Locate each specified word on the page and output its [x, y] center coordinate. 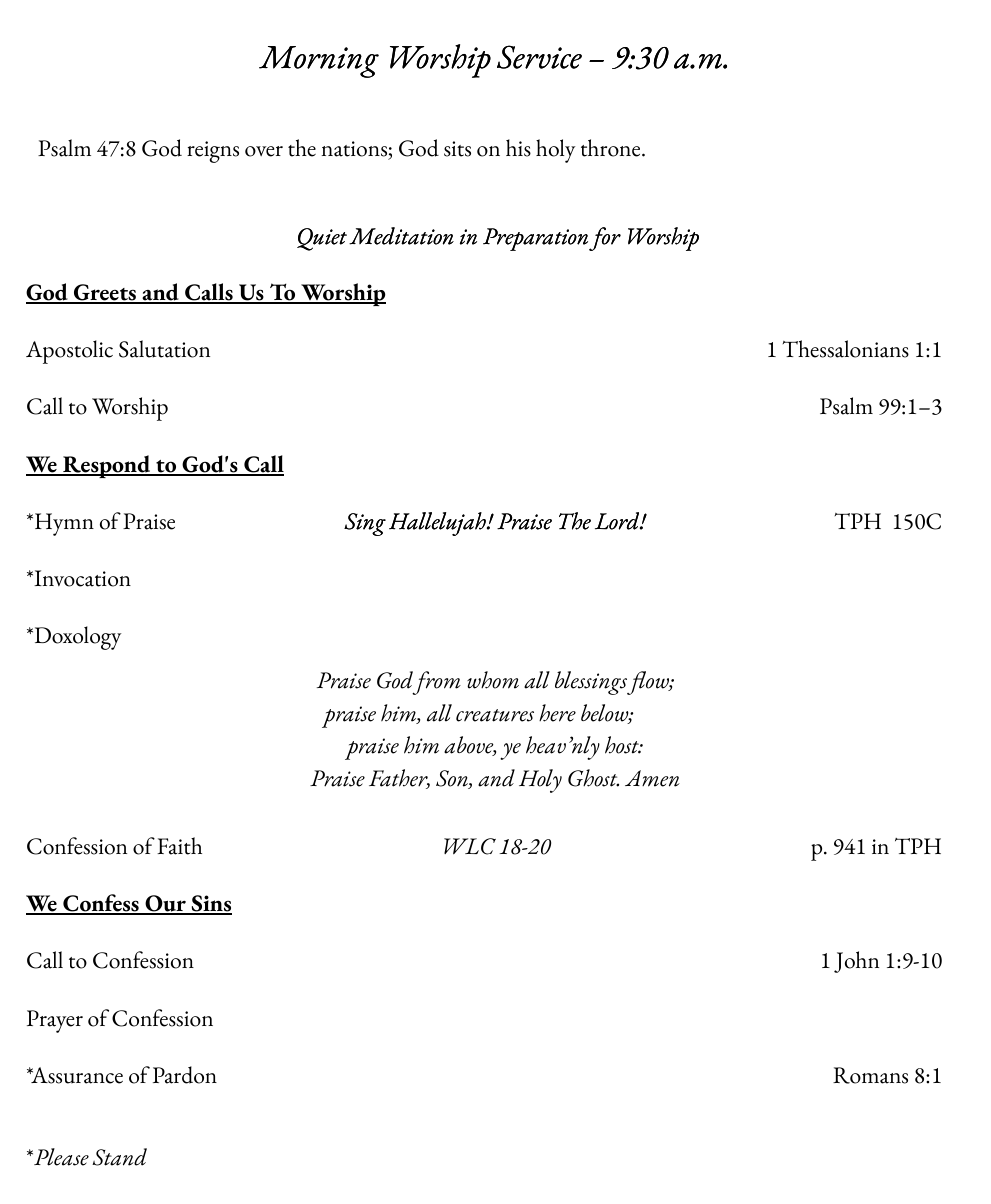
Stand [119, 1157]
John [856, 962]
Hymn [63, 524]
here [557, 713]
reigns [213, 152]
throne [612, 148]
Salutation [164, 349]
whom [493, 680]
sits [457, 149]
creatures [495, 715]
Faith [179, 846]
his [518, 148]
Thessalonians [846, 349]
